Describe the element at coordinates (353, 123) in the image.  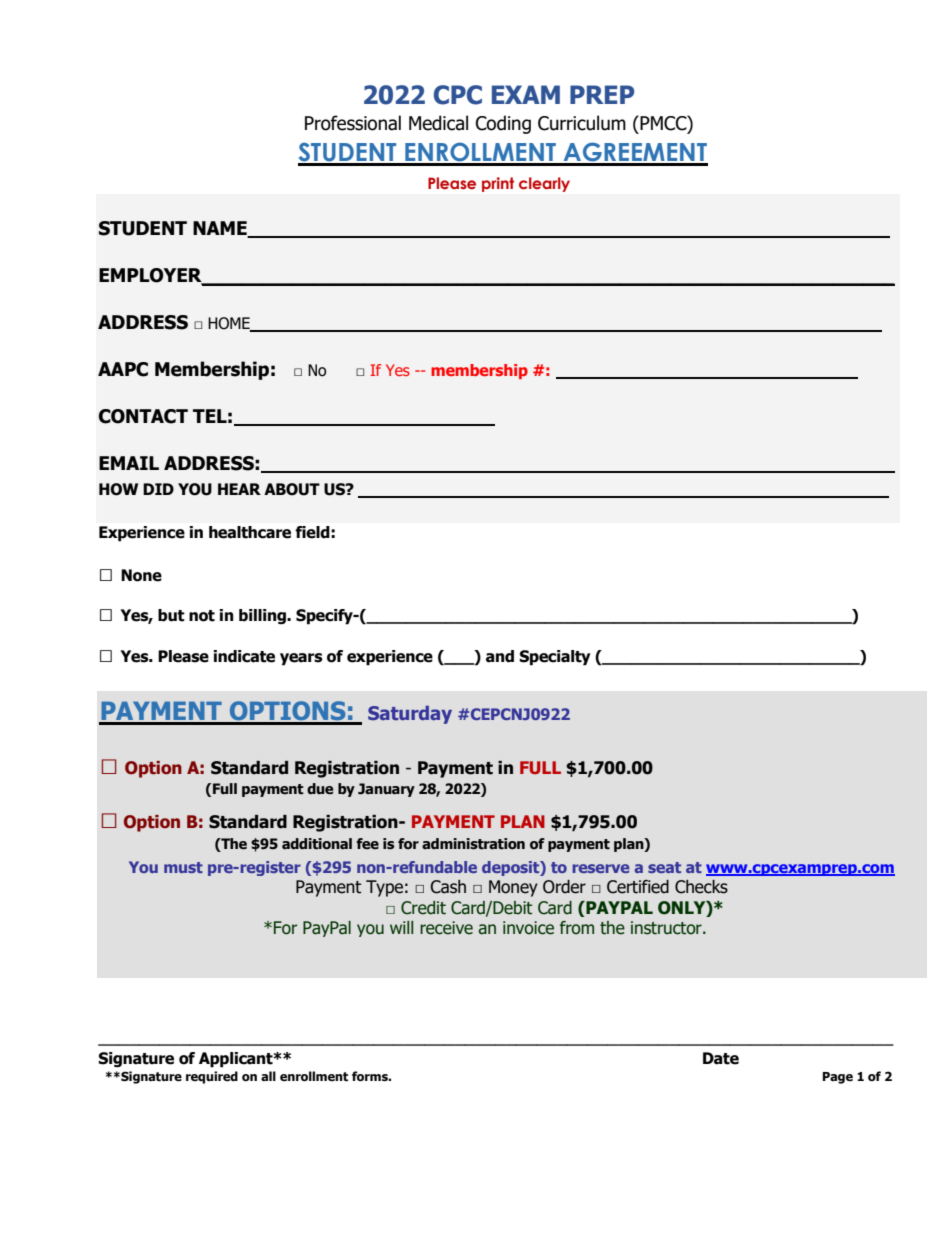
I see `Professional` at that location.
